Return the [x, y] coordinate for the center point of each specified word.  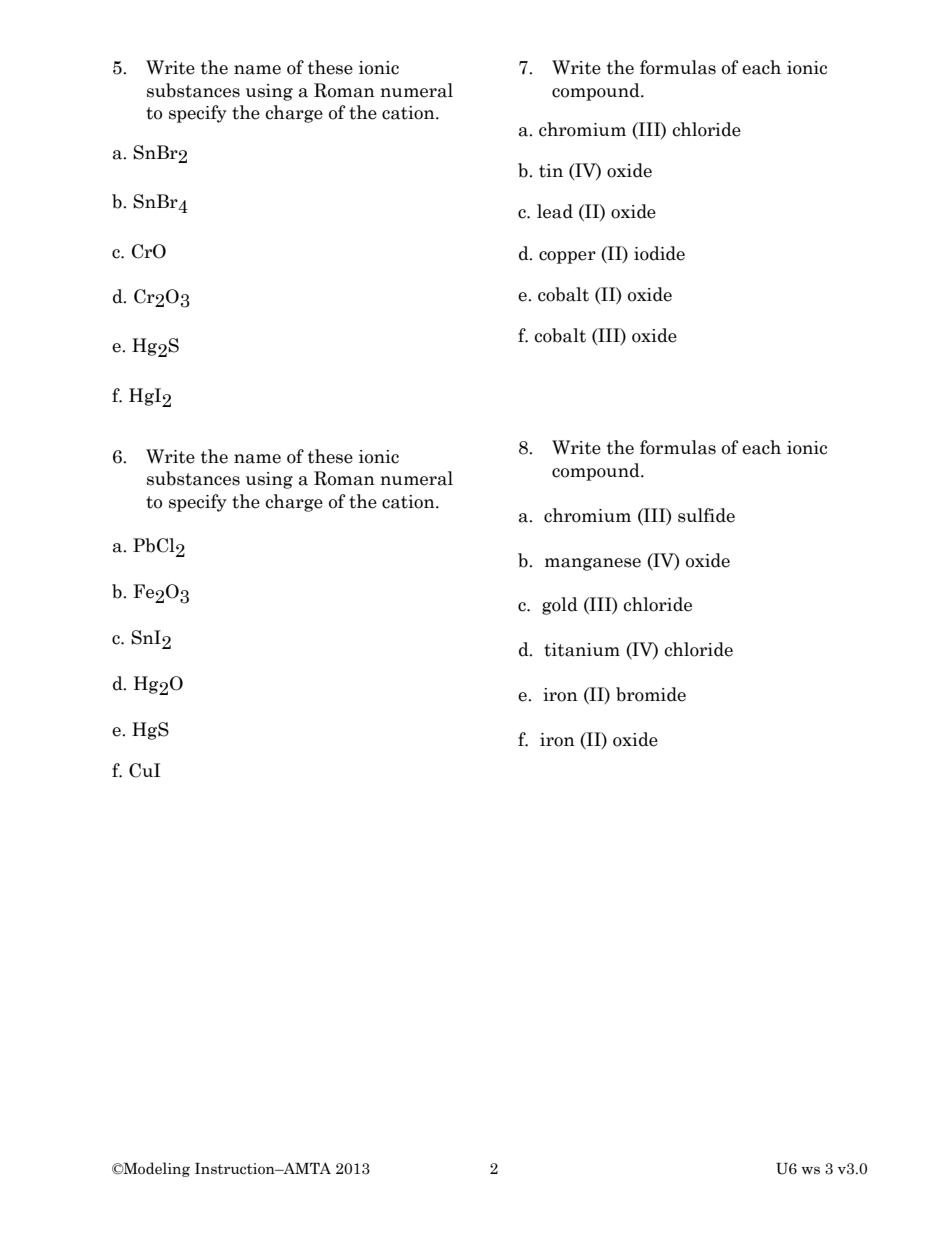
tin [551, 171]
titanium [582, 650]
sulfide [706, 515]
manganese [593, 564]
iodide [659, 253]
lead [555, 211]
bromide [651, 694]
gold [560, 606]
